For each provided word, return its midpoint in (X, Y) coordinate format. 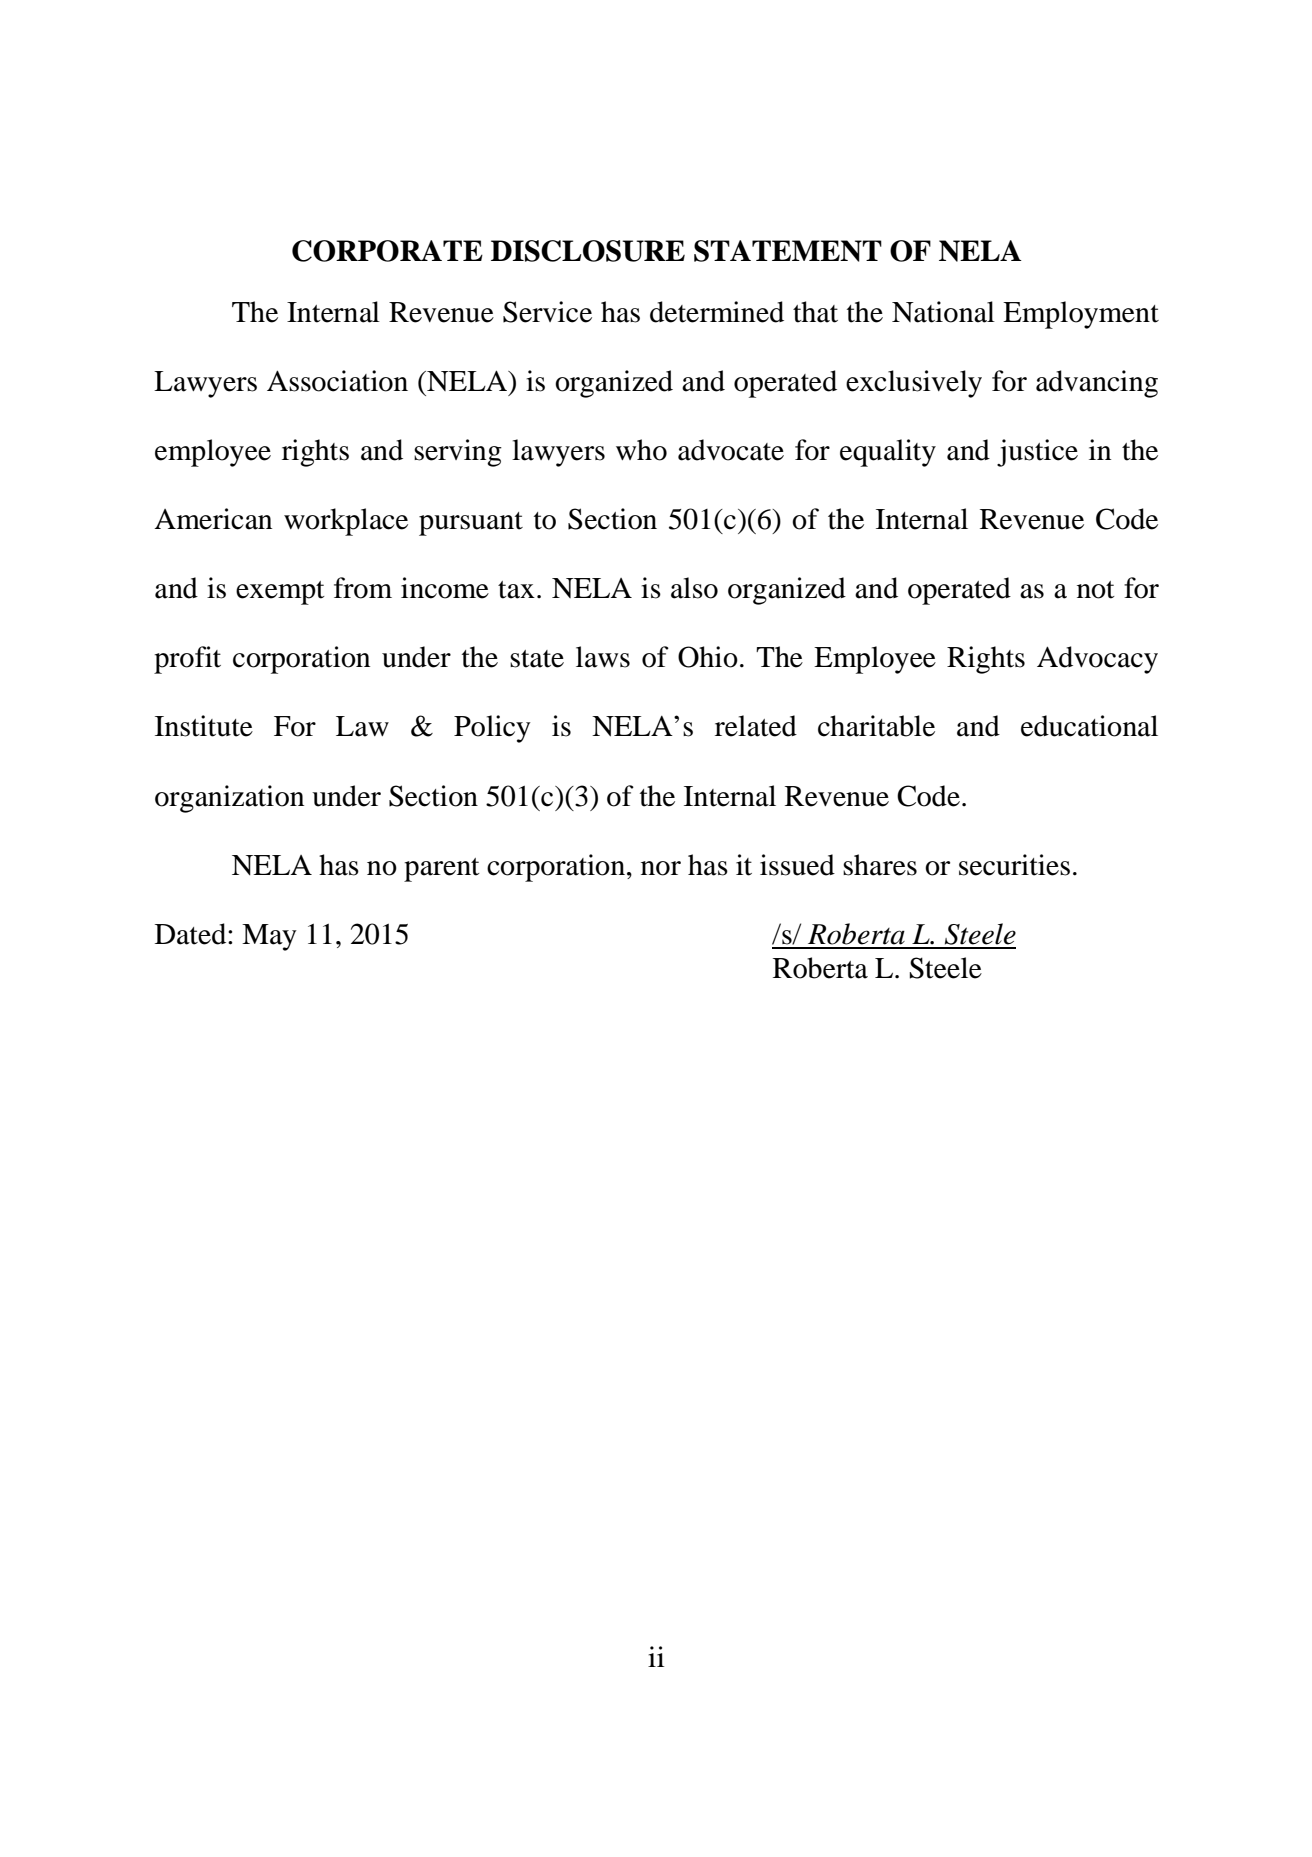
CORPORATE (387, 251)
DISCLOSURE (588, 251)
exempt (280, 593)
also (694, 588)
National (943, 312)
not (1096, 590)
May (269, 937)
